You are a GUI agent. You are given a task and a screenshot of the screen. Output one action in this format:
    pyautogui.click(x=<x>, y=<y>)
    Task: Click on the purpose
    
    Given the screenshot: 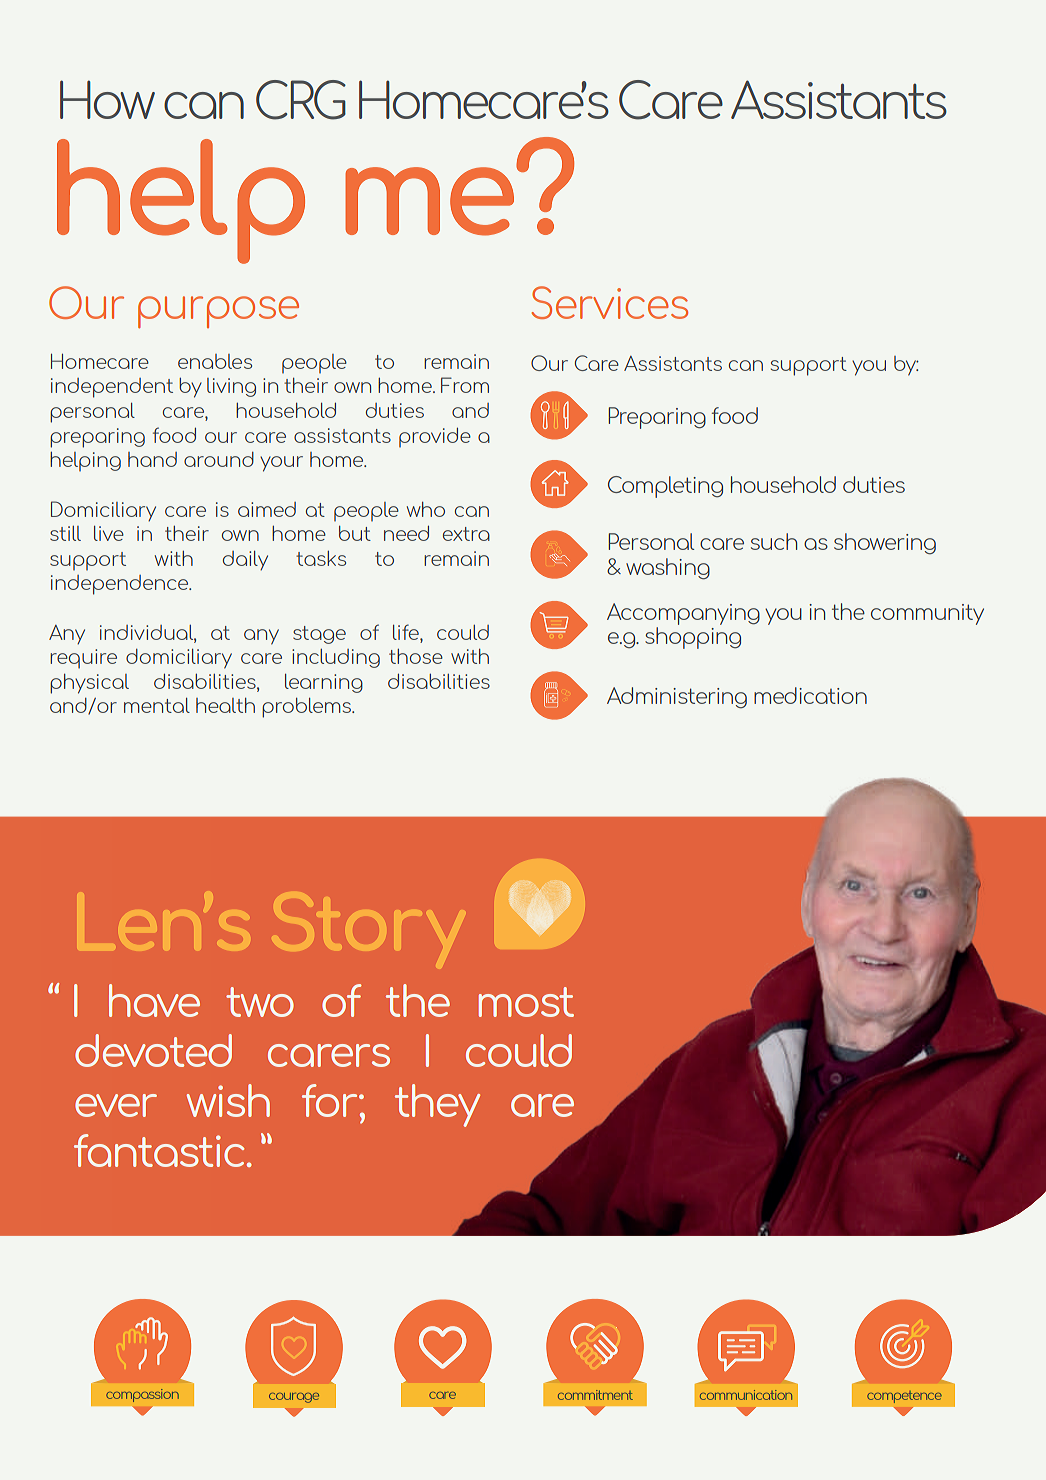 What is the action you would take?
    pyautogui.click(x=218, y=312)
